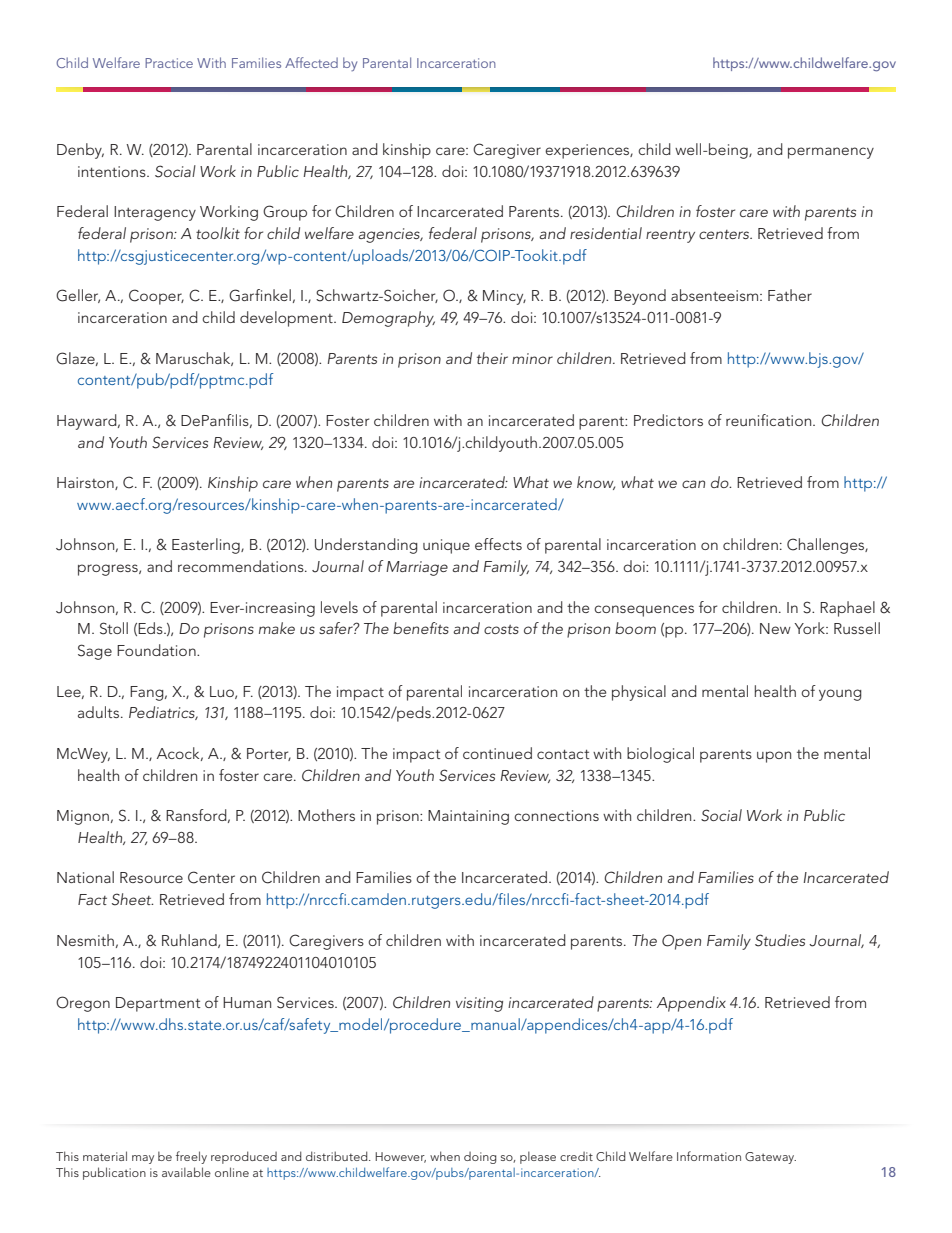 The width and height of the screenshot is (952, 1233). Describe the element at coordinates (191, 1157) in the screenshot. I see `freely` at that location.
